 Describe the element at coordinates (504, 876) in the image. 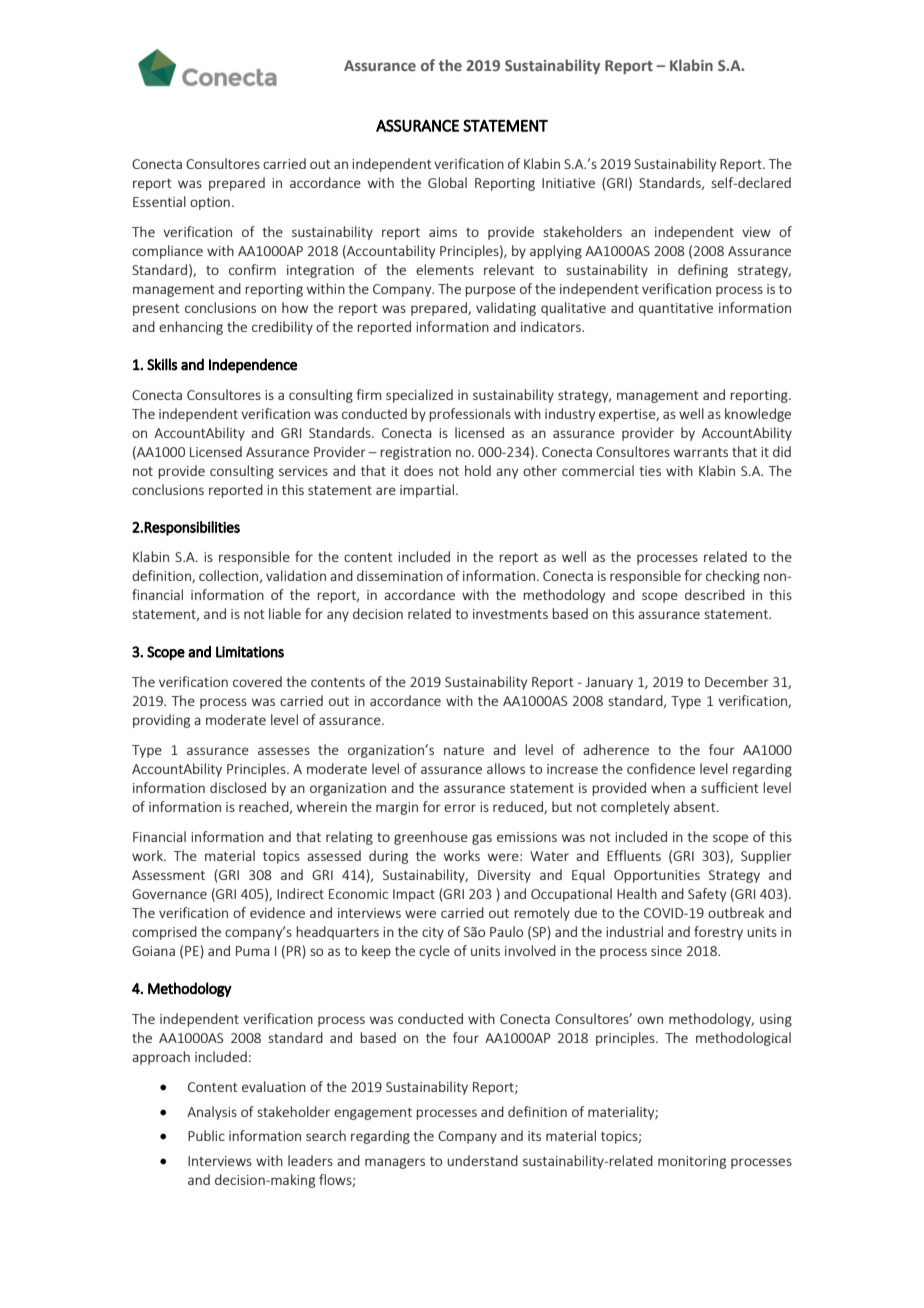

I see `Diversity` at that location.
